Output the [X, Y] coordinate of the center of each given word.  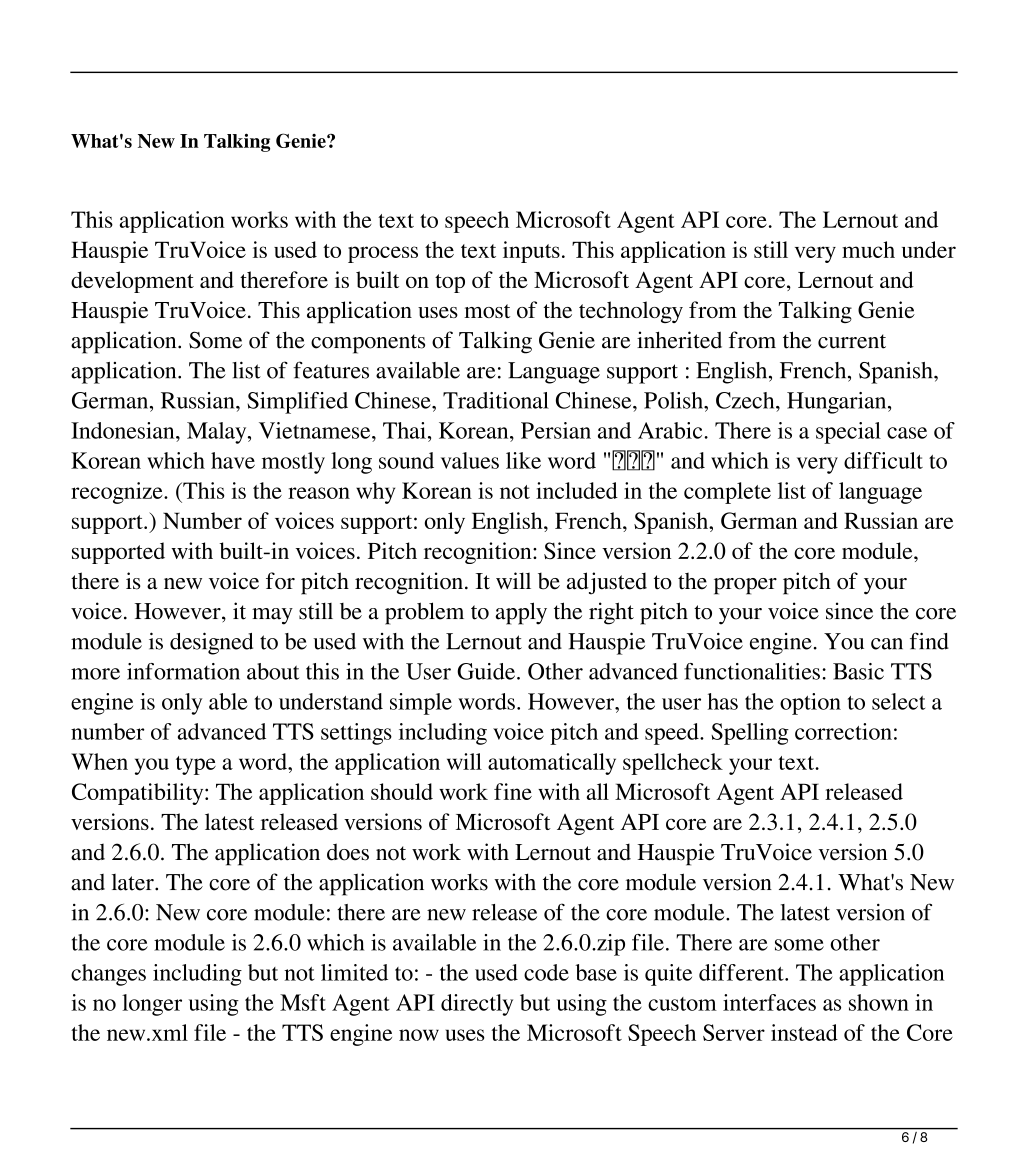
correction [843, 731]
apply [521, 613]
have [233, 460]
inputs [531, 252]
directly [477, 1005]
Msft [303, 1002]
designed [211, 643]
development [132, 282]
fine [513, 791]
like [523, 460]
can [887, 644]
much [868, 249]
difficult [883, 460]
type [196, 765]
